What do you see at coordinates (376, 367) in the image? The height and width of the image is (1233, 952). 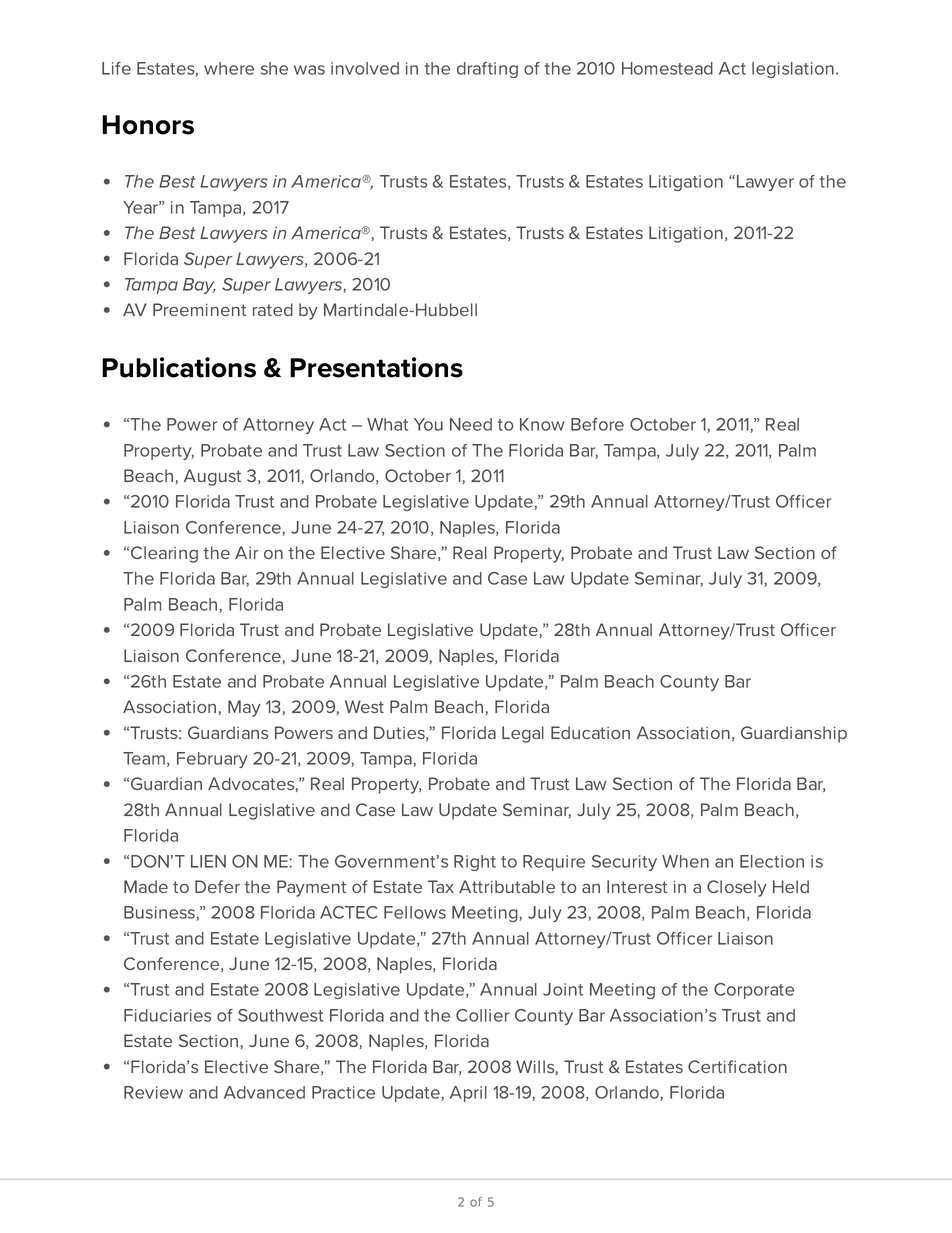 I see `Presentations` at bounding box center [376, 367].
